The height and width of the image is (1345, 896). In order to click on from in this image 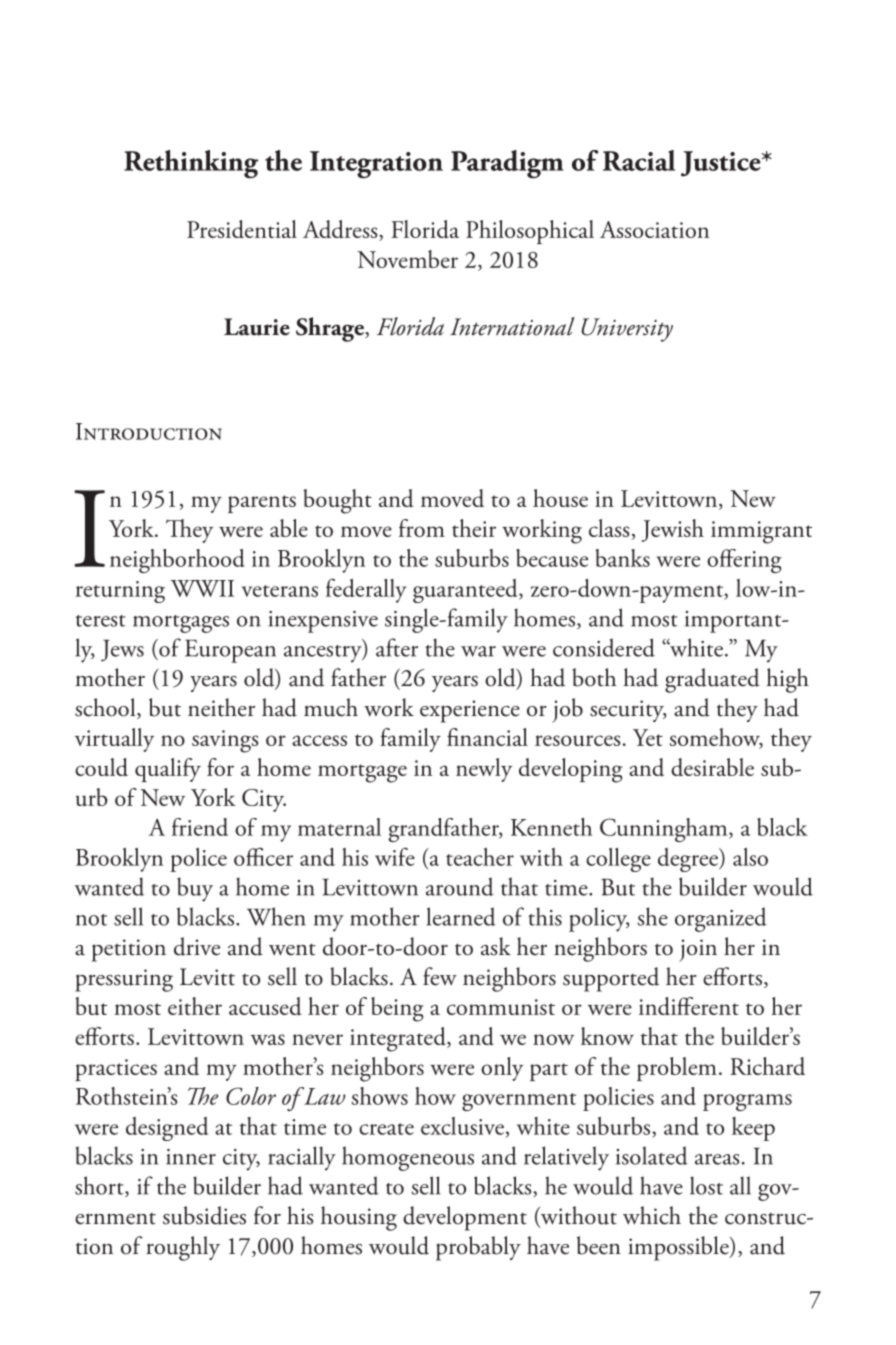, I will do `click(422, 528)`.
